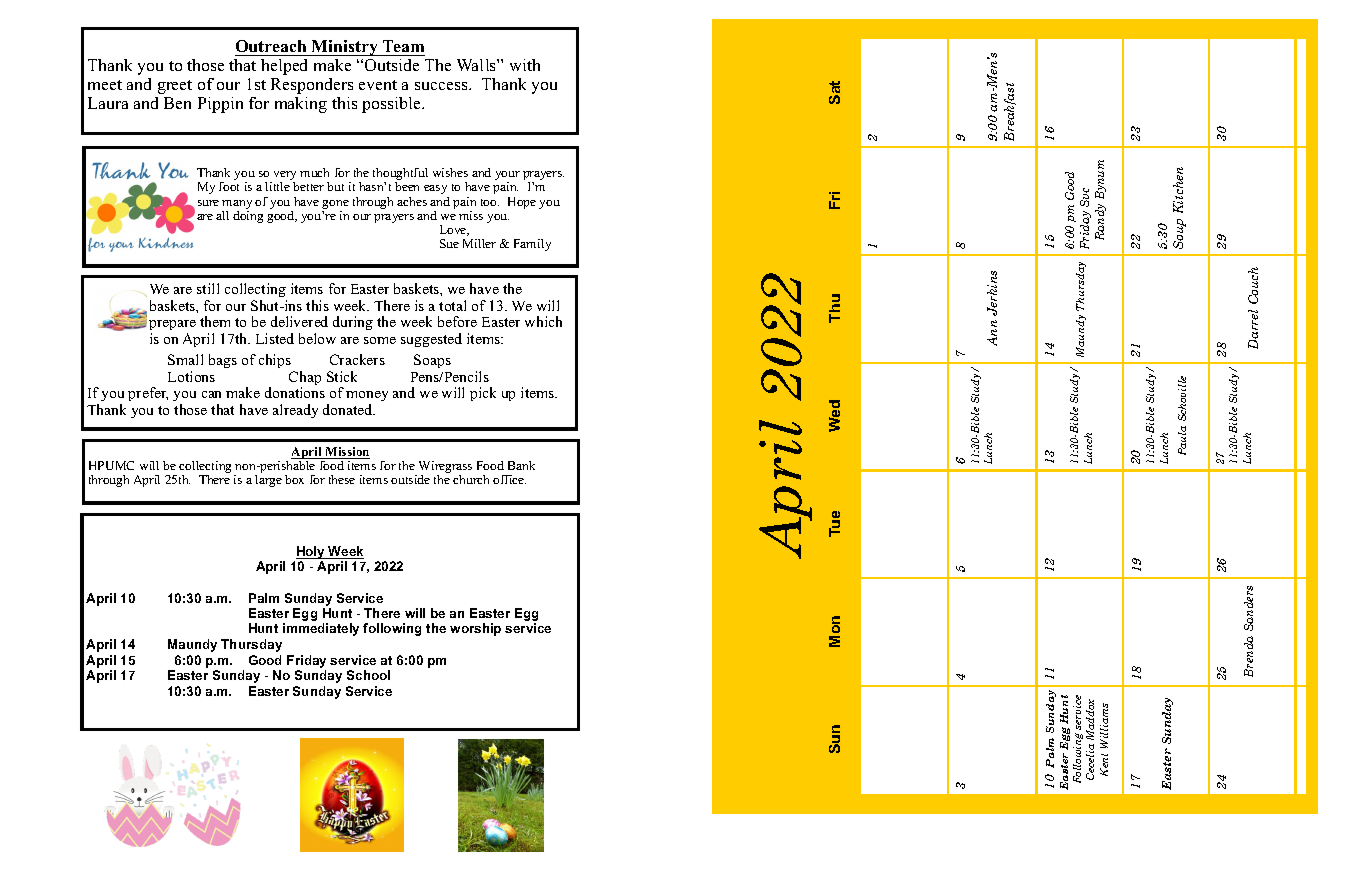 The image size is (1372, 887). Describe the element at coordinates (175, 87) in the page. I see `greet` at that location.
